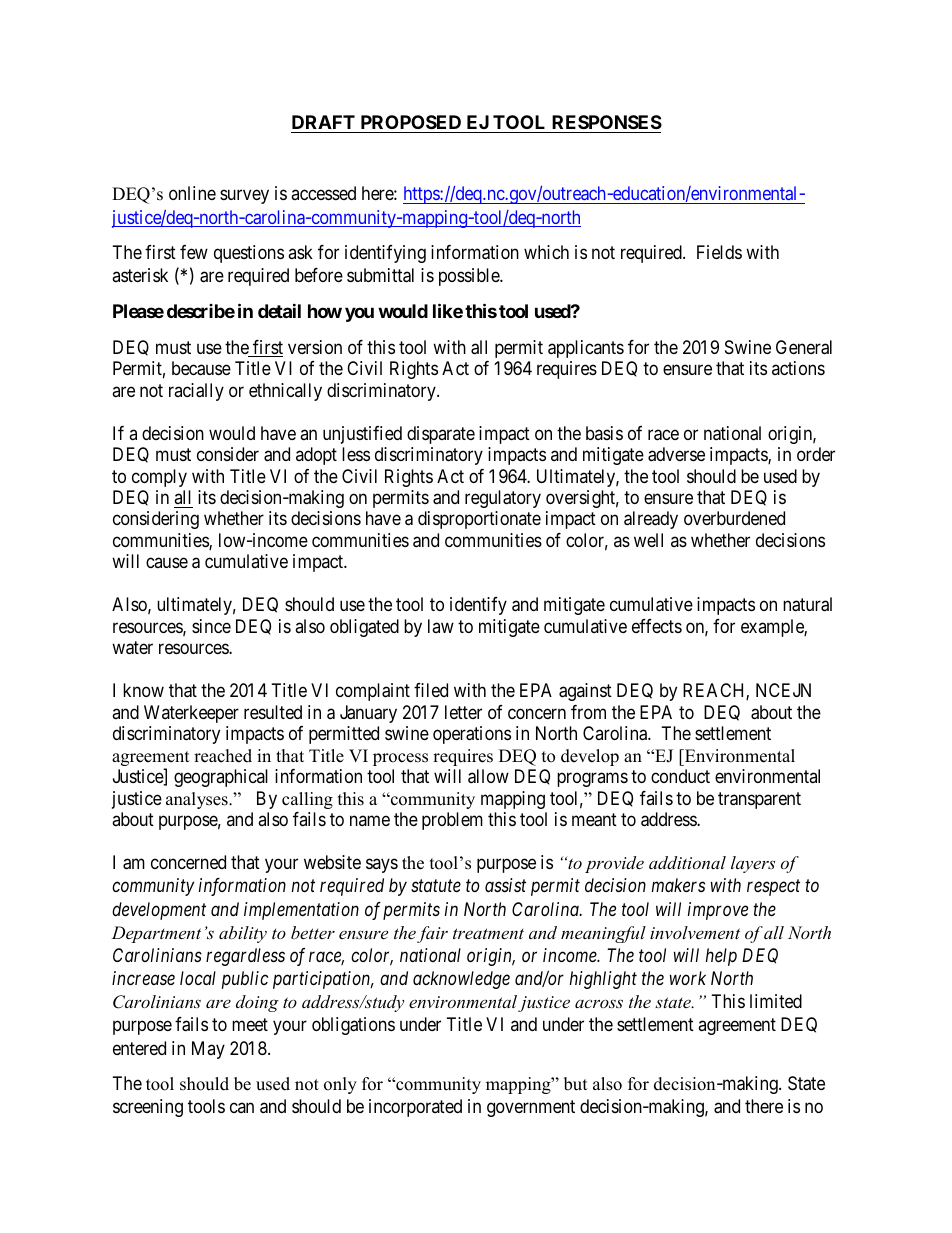 The height and width of the screenshot is (1233, 952). What do you see at coordinates (192, 193) in the screenshot?
I see `online` at bounding box center [192, 193].
